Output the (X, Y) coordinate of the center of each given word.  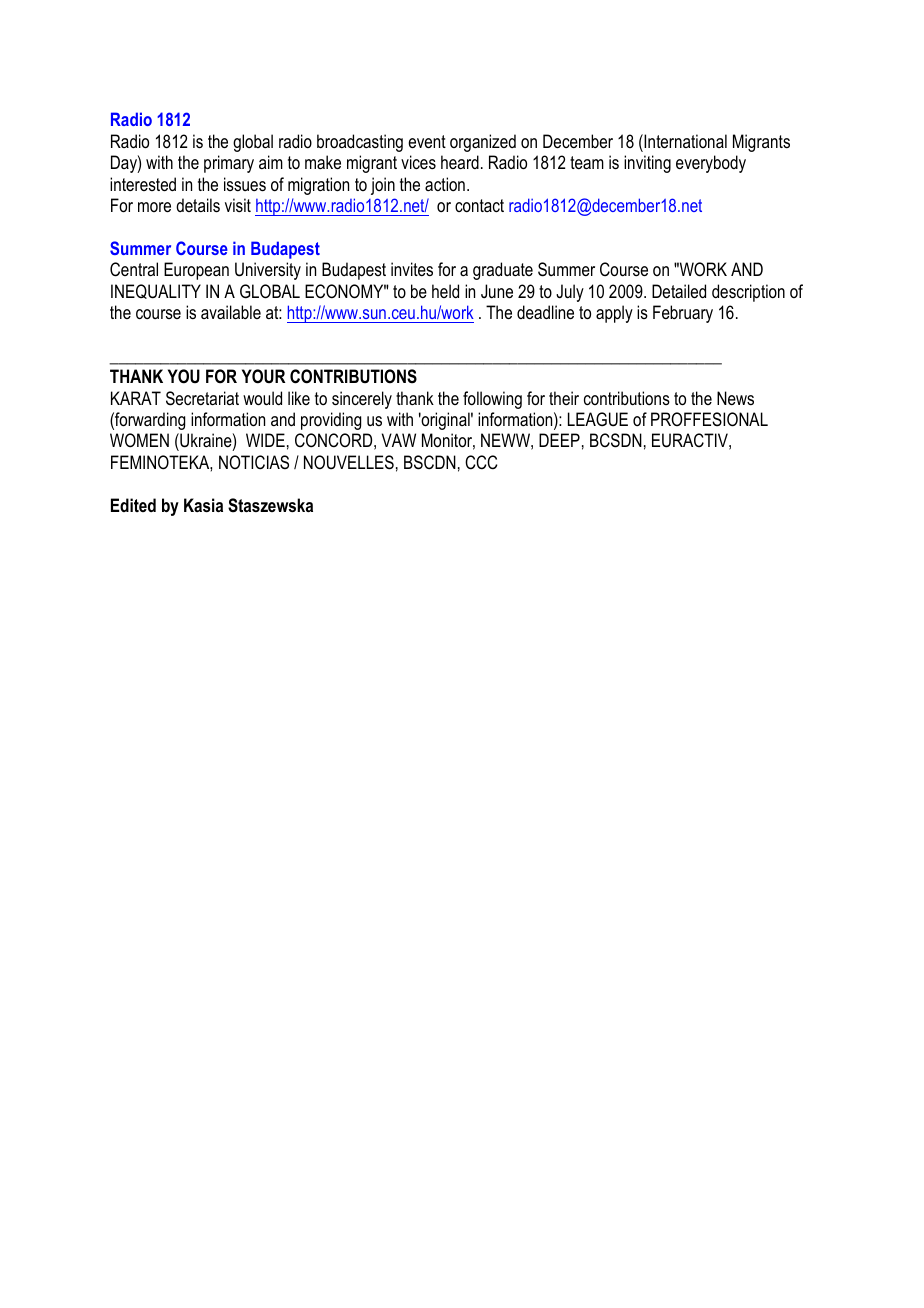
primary (229, 164)
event (427, 141)
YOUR (263, 376)
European (196, 271)
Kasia (203, 505)
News (735, 398)
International (684, 141)
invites (412, 269)
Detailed (679, 291)
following (492, 400)
